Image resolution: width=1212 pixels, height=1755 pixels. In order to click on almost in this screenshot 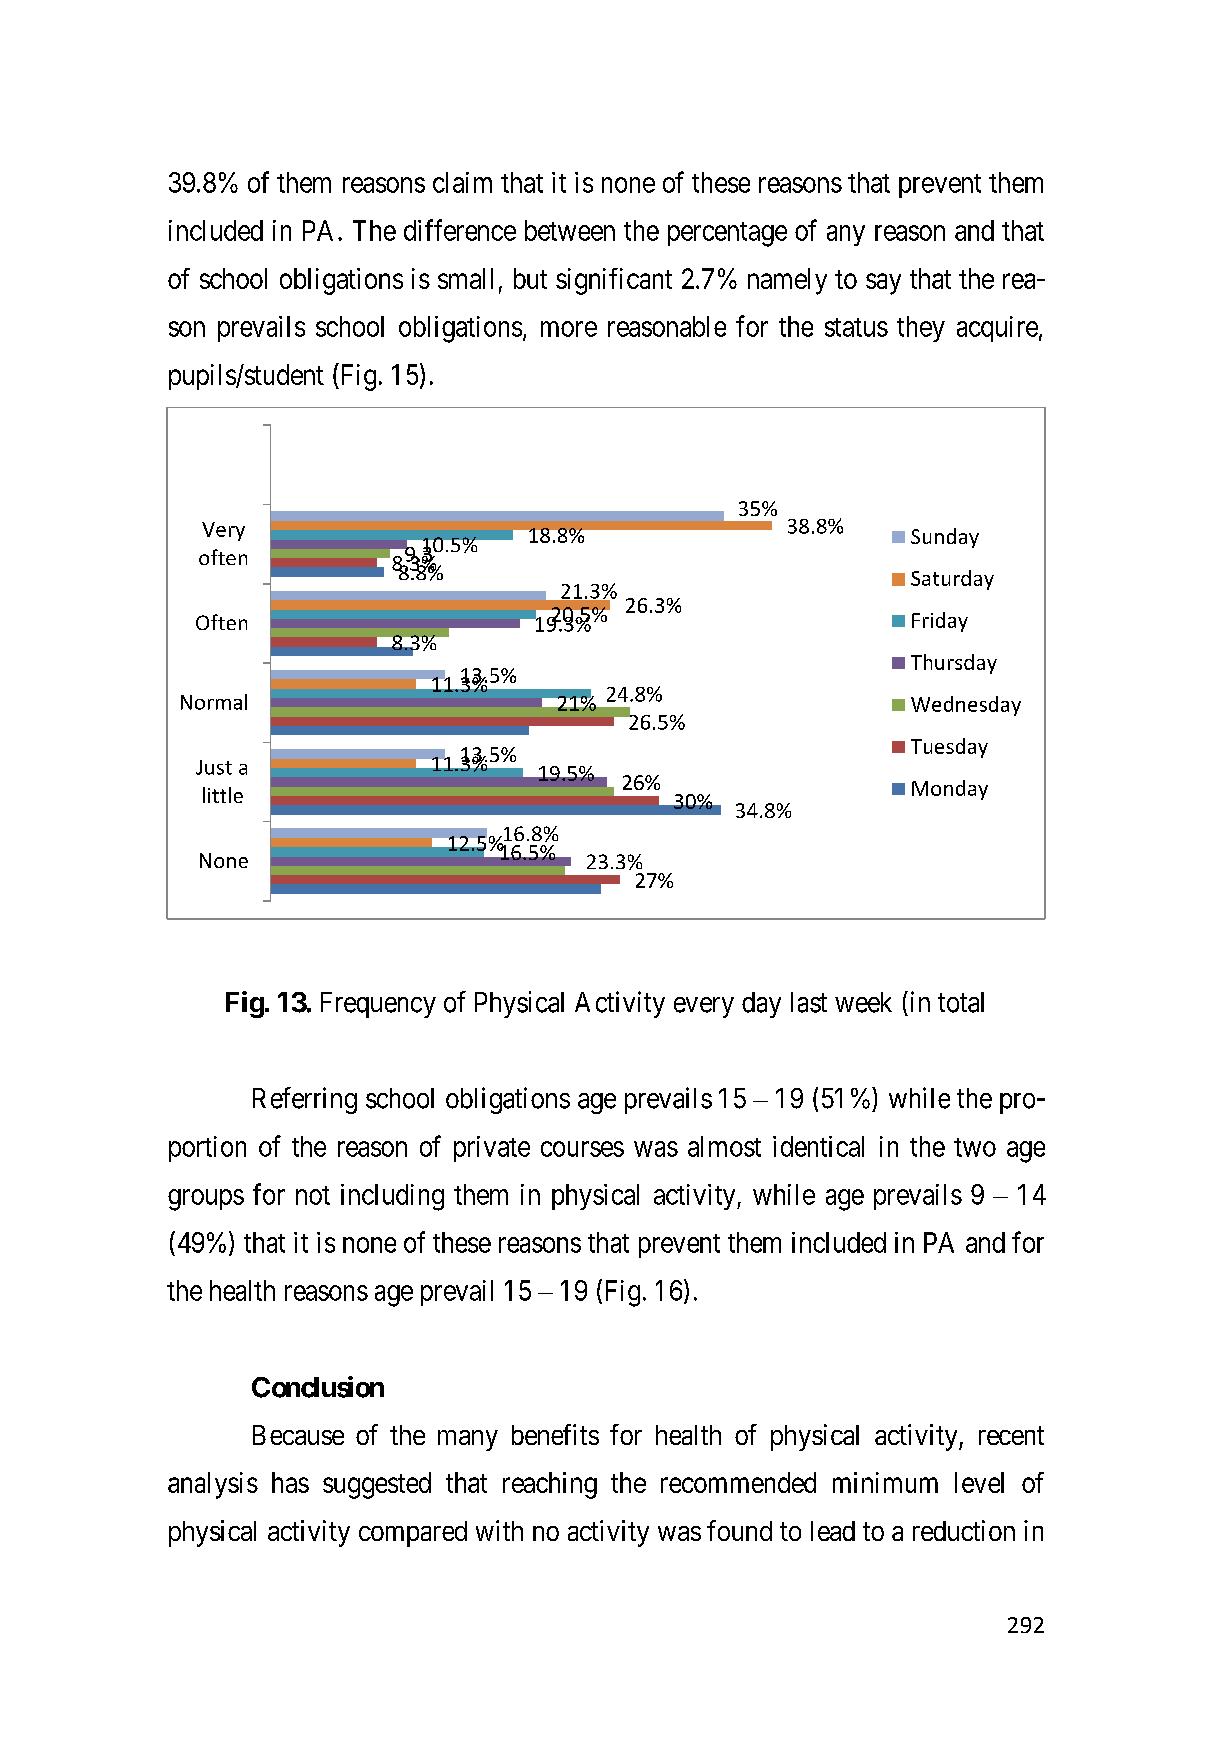, I will do `click(724, 1146)`.
